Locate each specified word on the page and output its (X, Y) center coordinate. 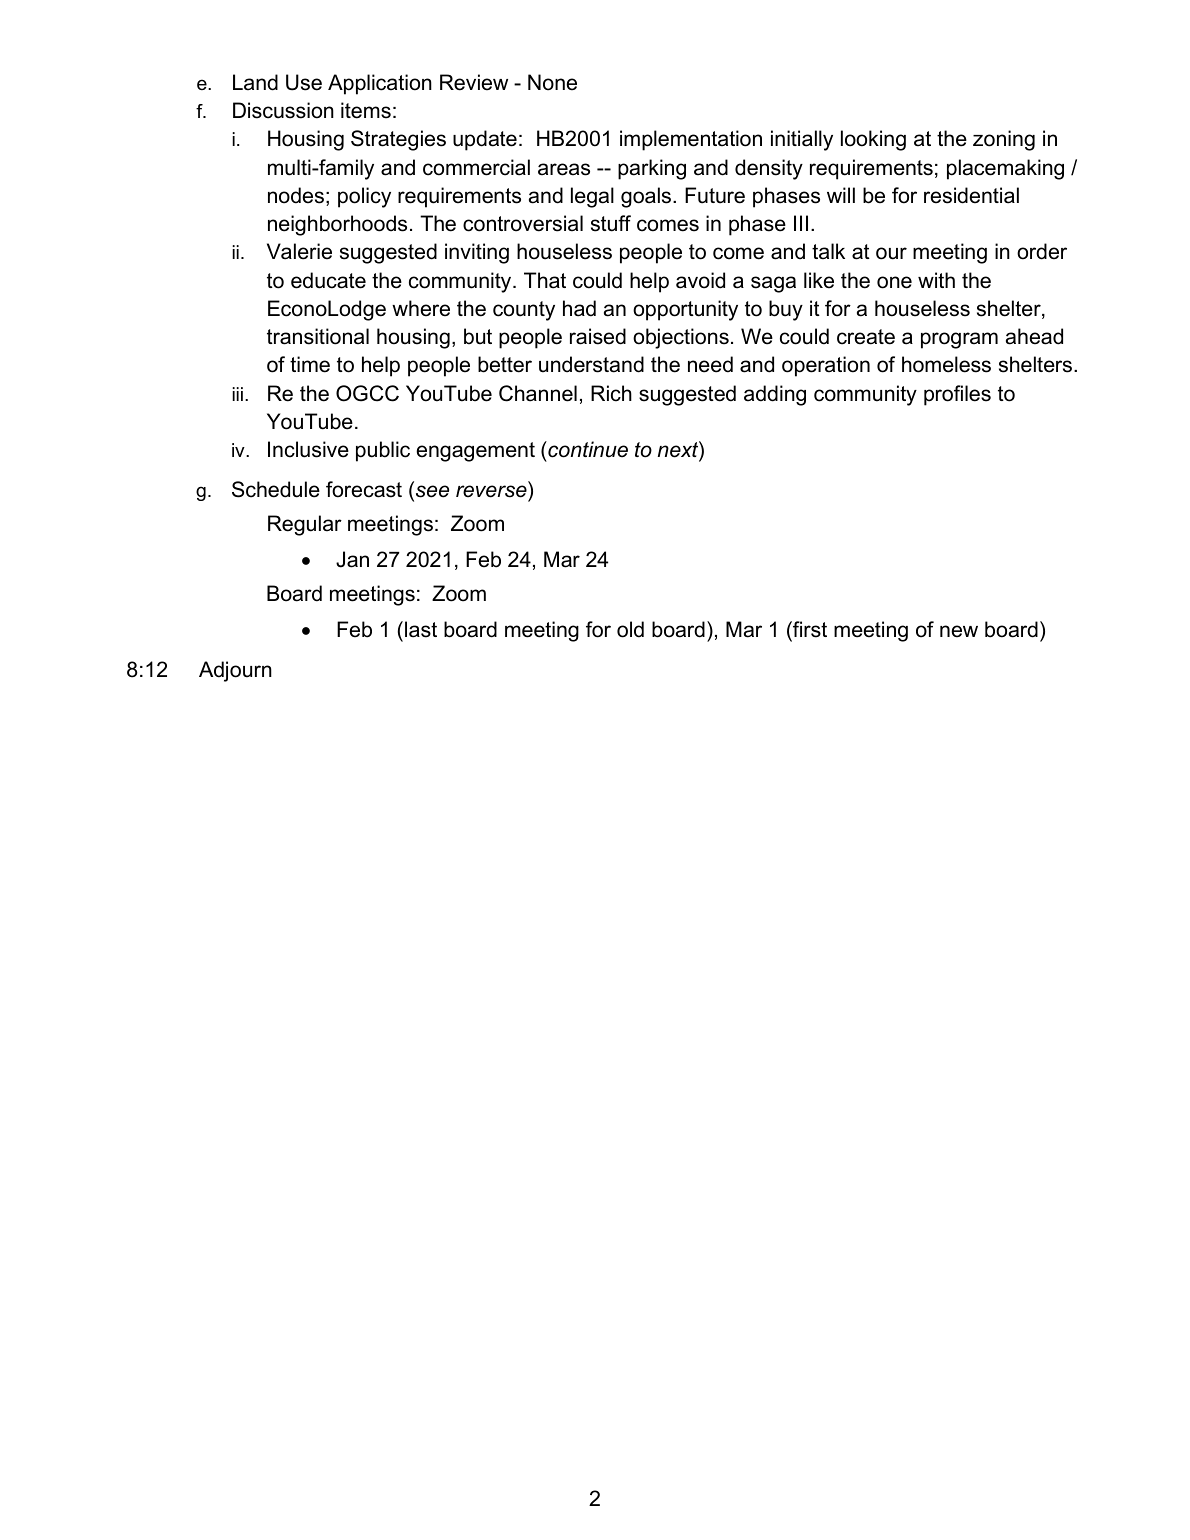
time (310, 364)
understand (591, 364)
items (366, 110)
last (421, 629)
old (630, 629)
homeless (946, 364)
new (959, 631)
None (552, 82)
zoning (1004, 140)
